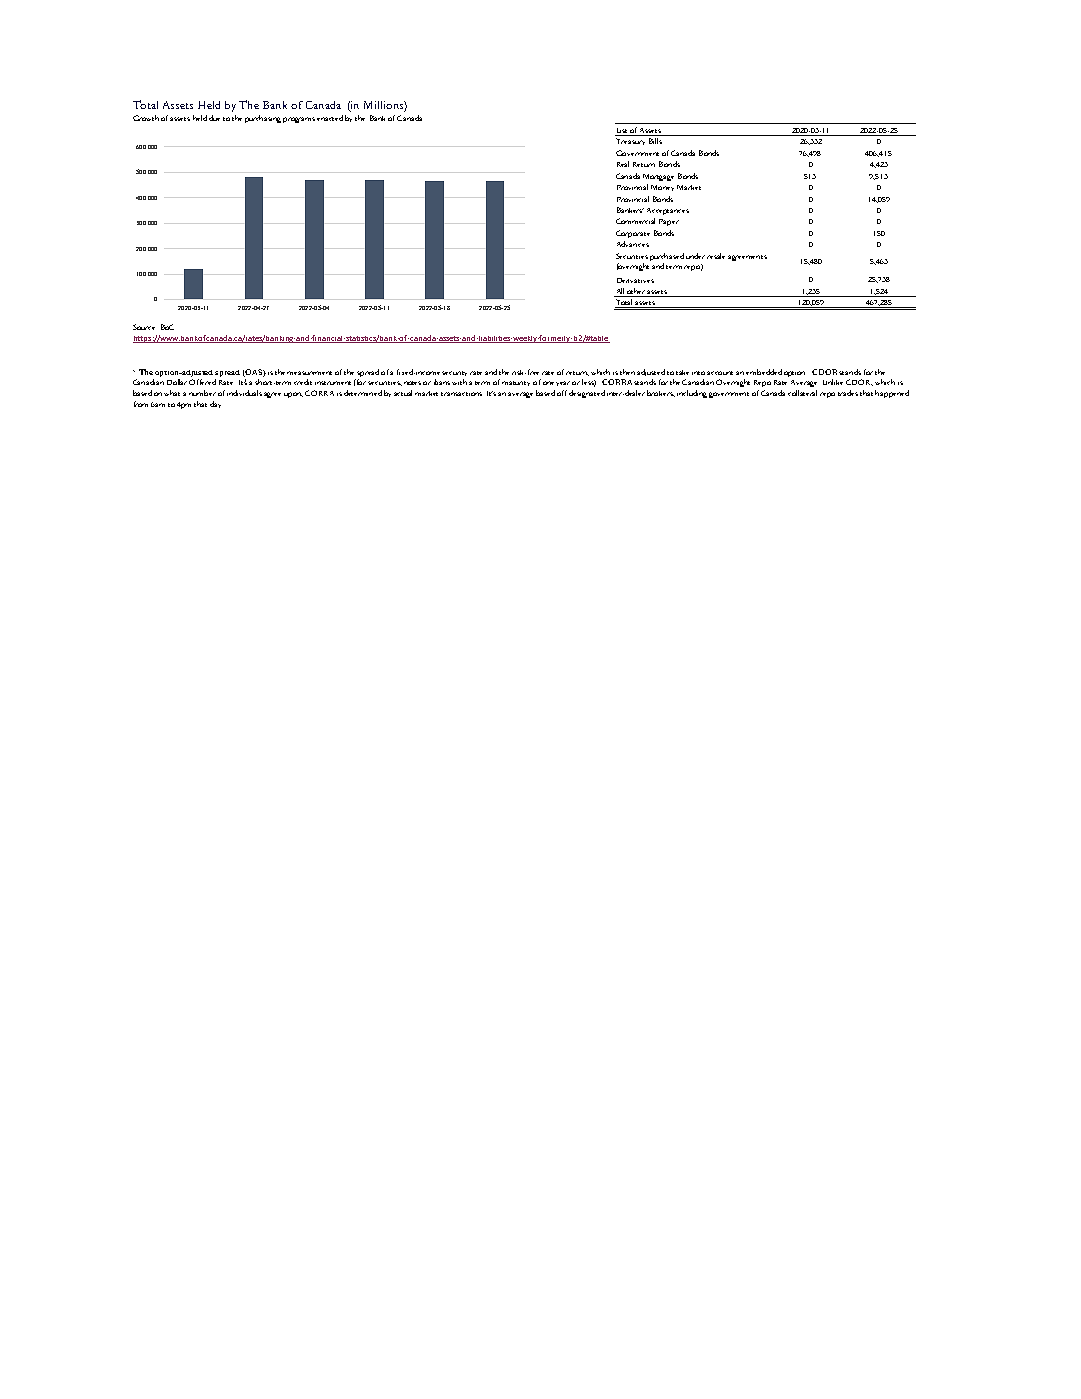  Describe the element at coordinates (144, 327) in the image. I see `Source` at that location.
